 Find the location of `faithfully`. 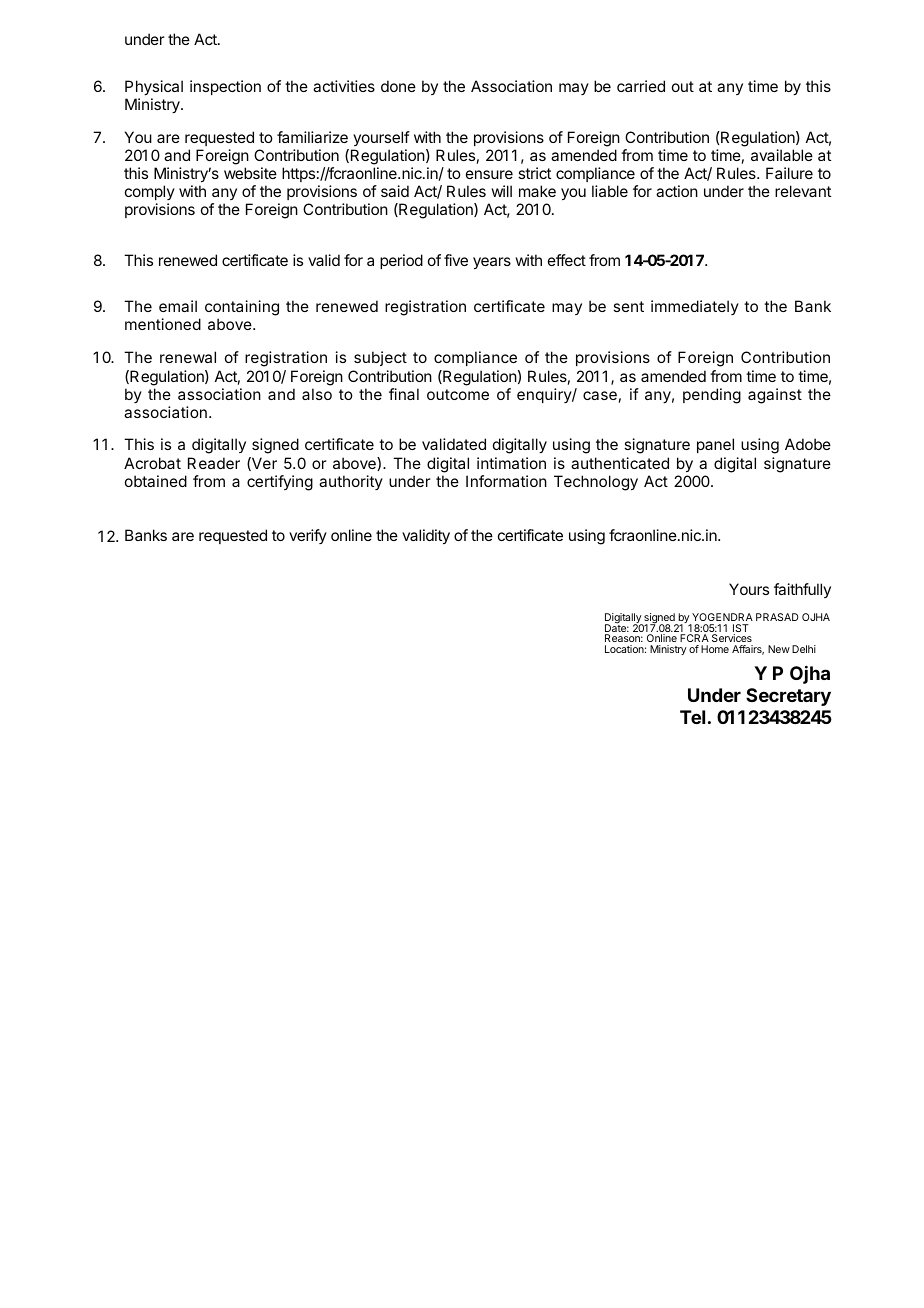

faithfully is located at coordinates (802, 590).
